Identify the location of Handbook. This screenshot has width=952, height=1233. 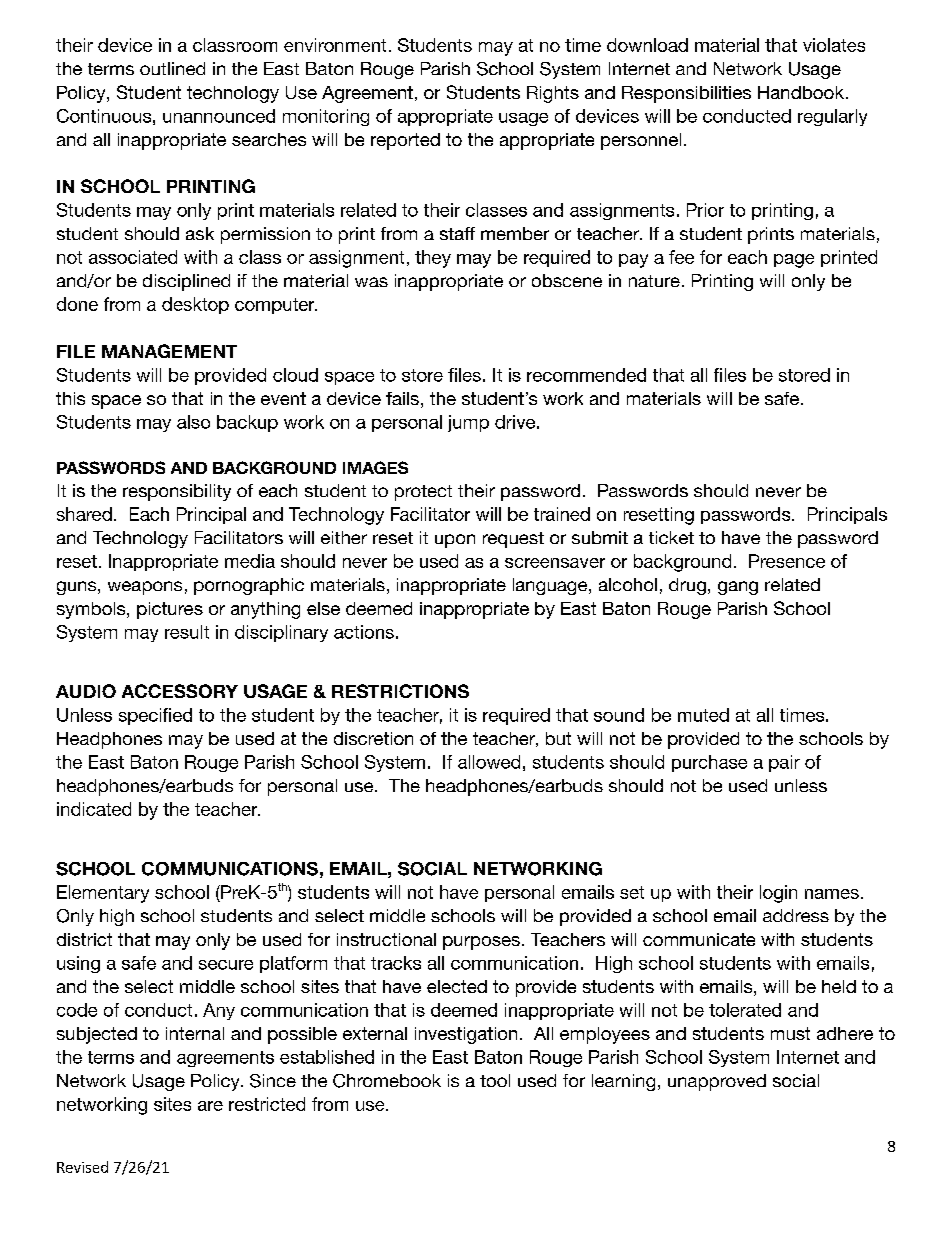
(801, 92).
